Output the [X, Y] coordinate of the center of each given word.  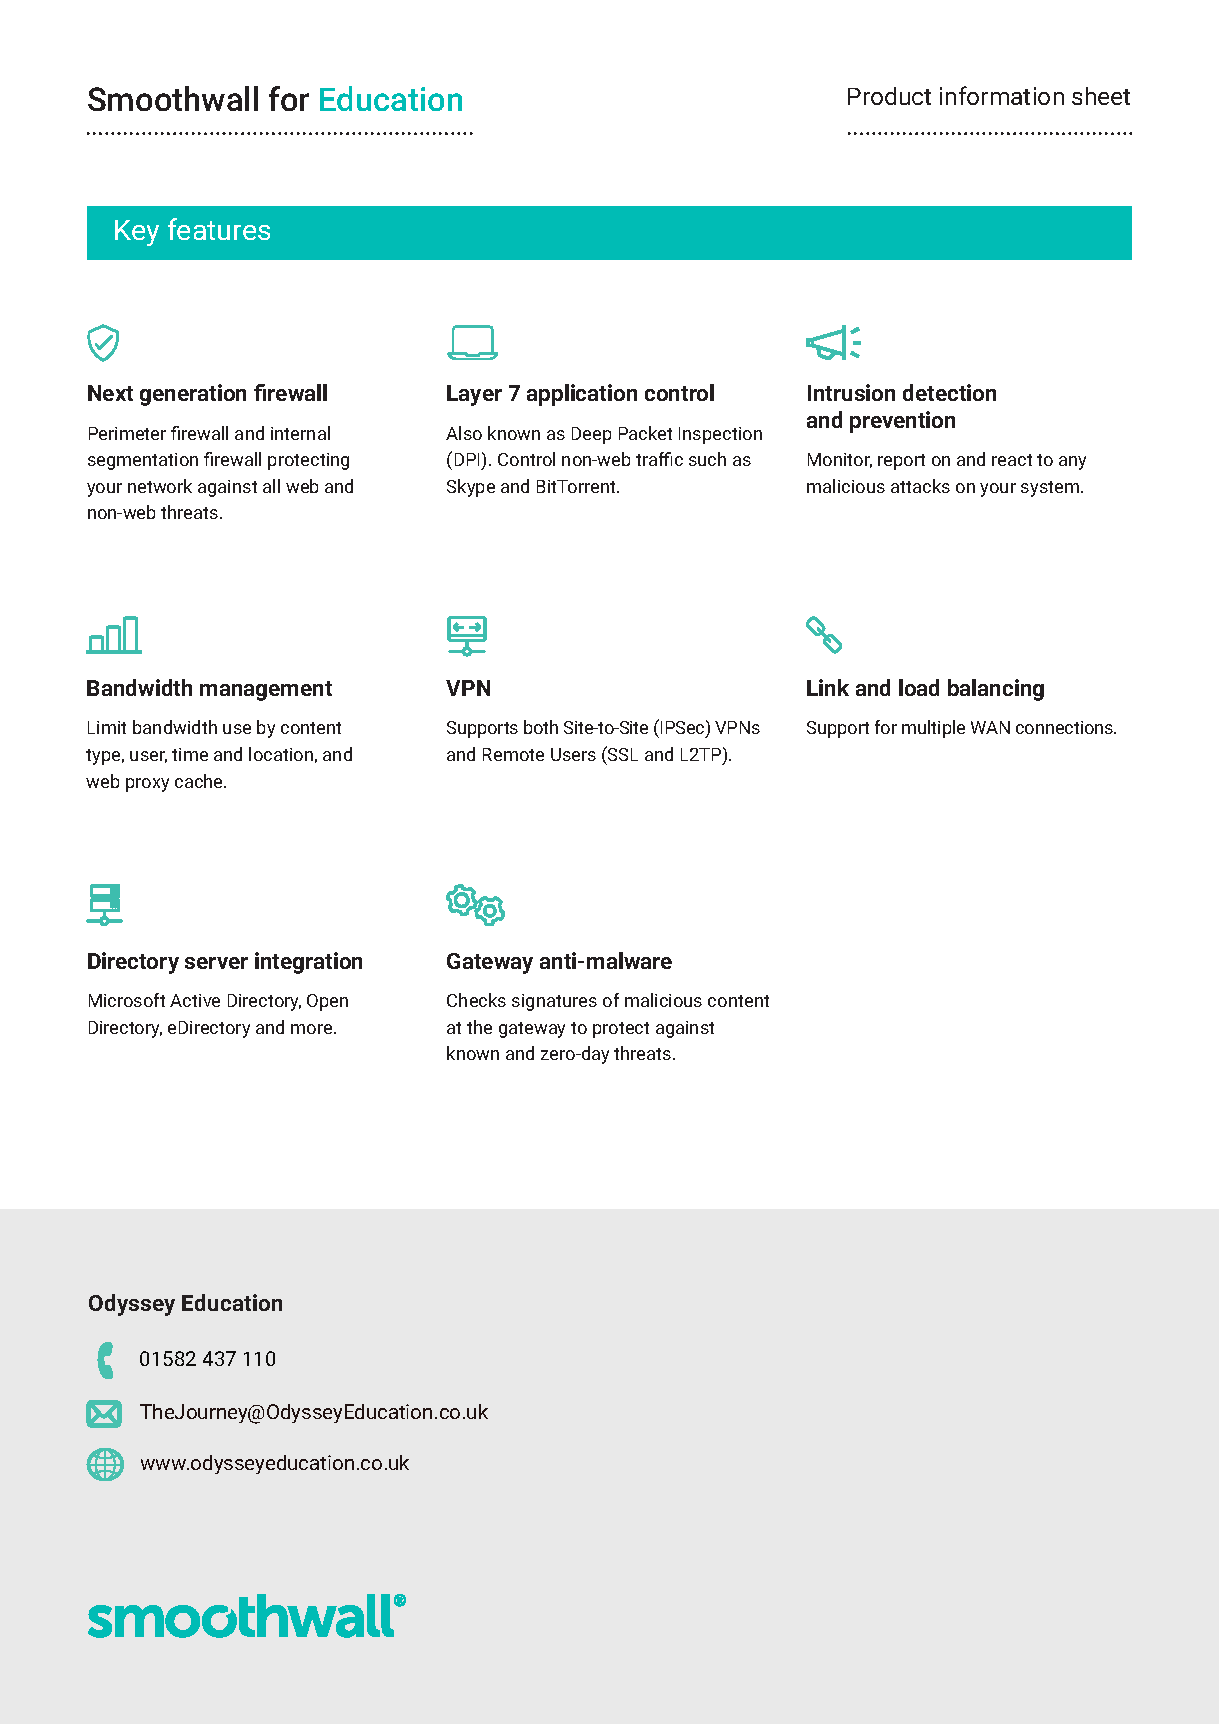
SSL [622, 753]
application [582, 395]
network [160, 486]
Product [889, 96]
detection [949, 392]
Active [195, 1000]
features [219, 229]
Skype [471, 488]
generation [193, 395]
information [1002, 95]
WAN [990, 727]
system [1051, 489]
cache [200, 781]
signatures [554, 1002]
